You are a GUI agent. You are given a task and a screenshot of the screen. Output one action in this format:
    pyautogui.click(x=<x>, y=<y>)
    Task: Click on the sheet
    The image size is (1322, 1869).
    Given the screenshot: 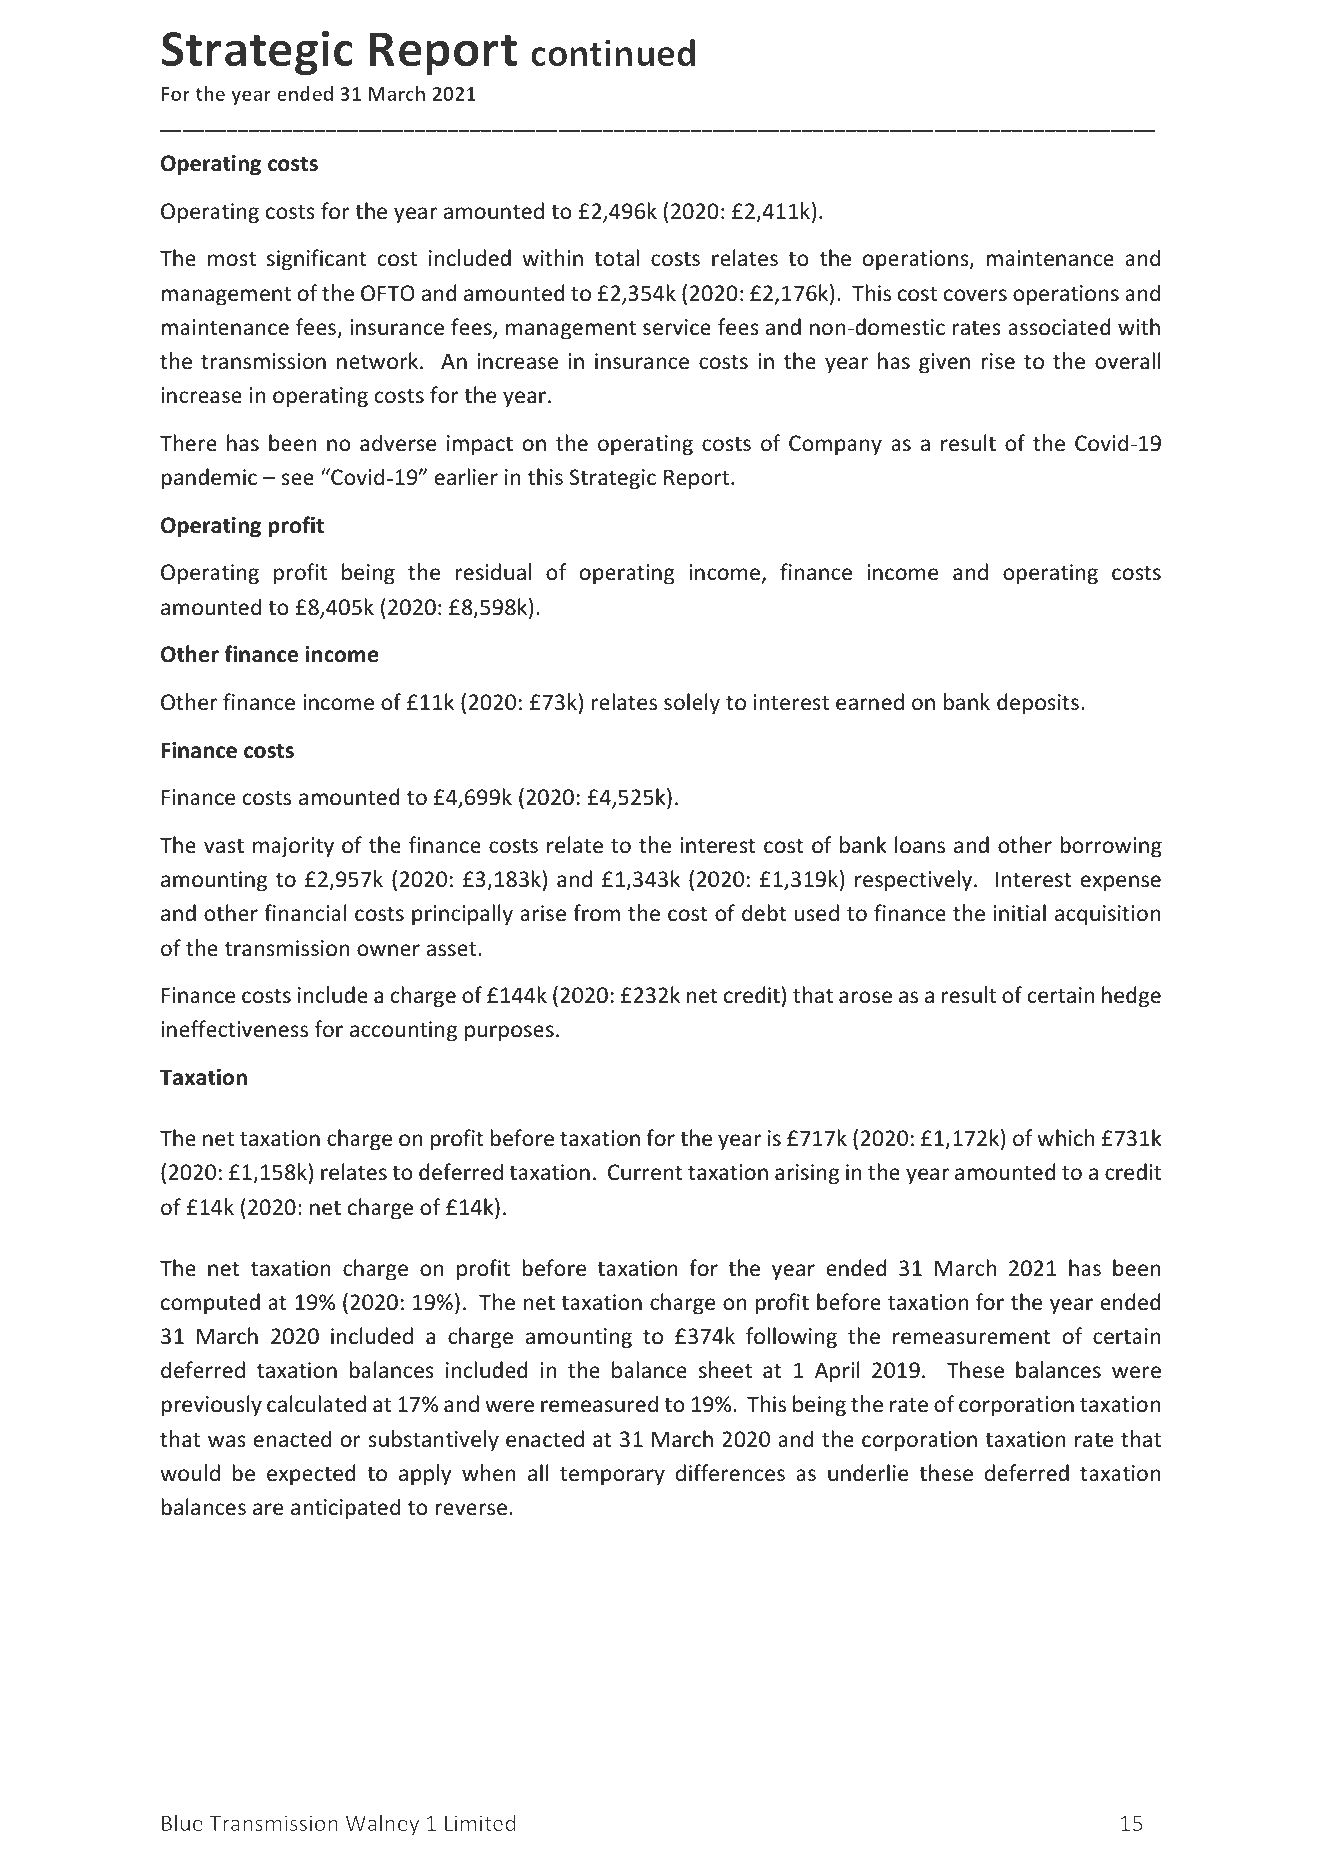 What is the action you would take?
    pyautogui.click(x=725, y=1370)
